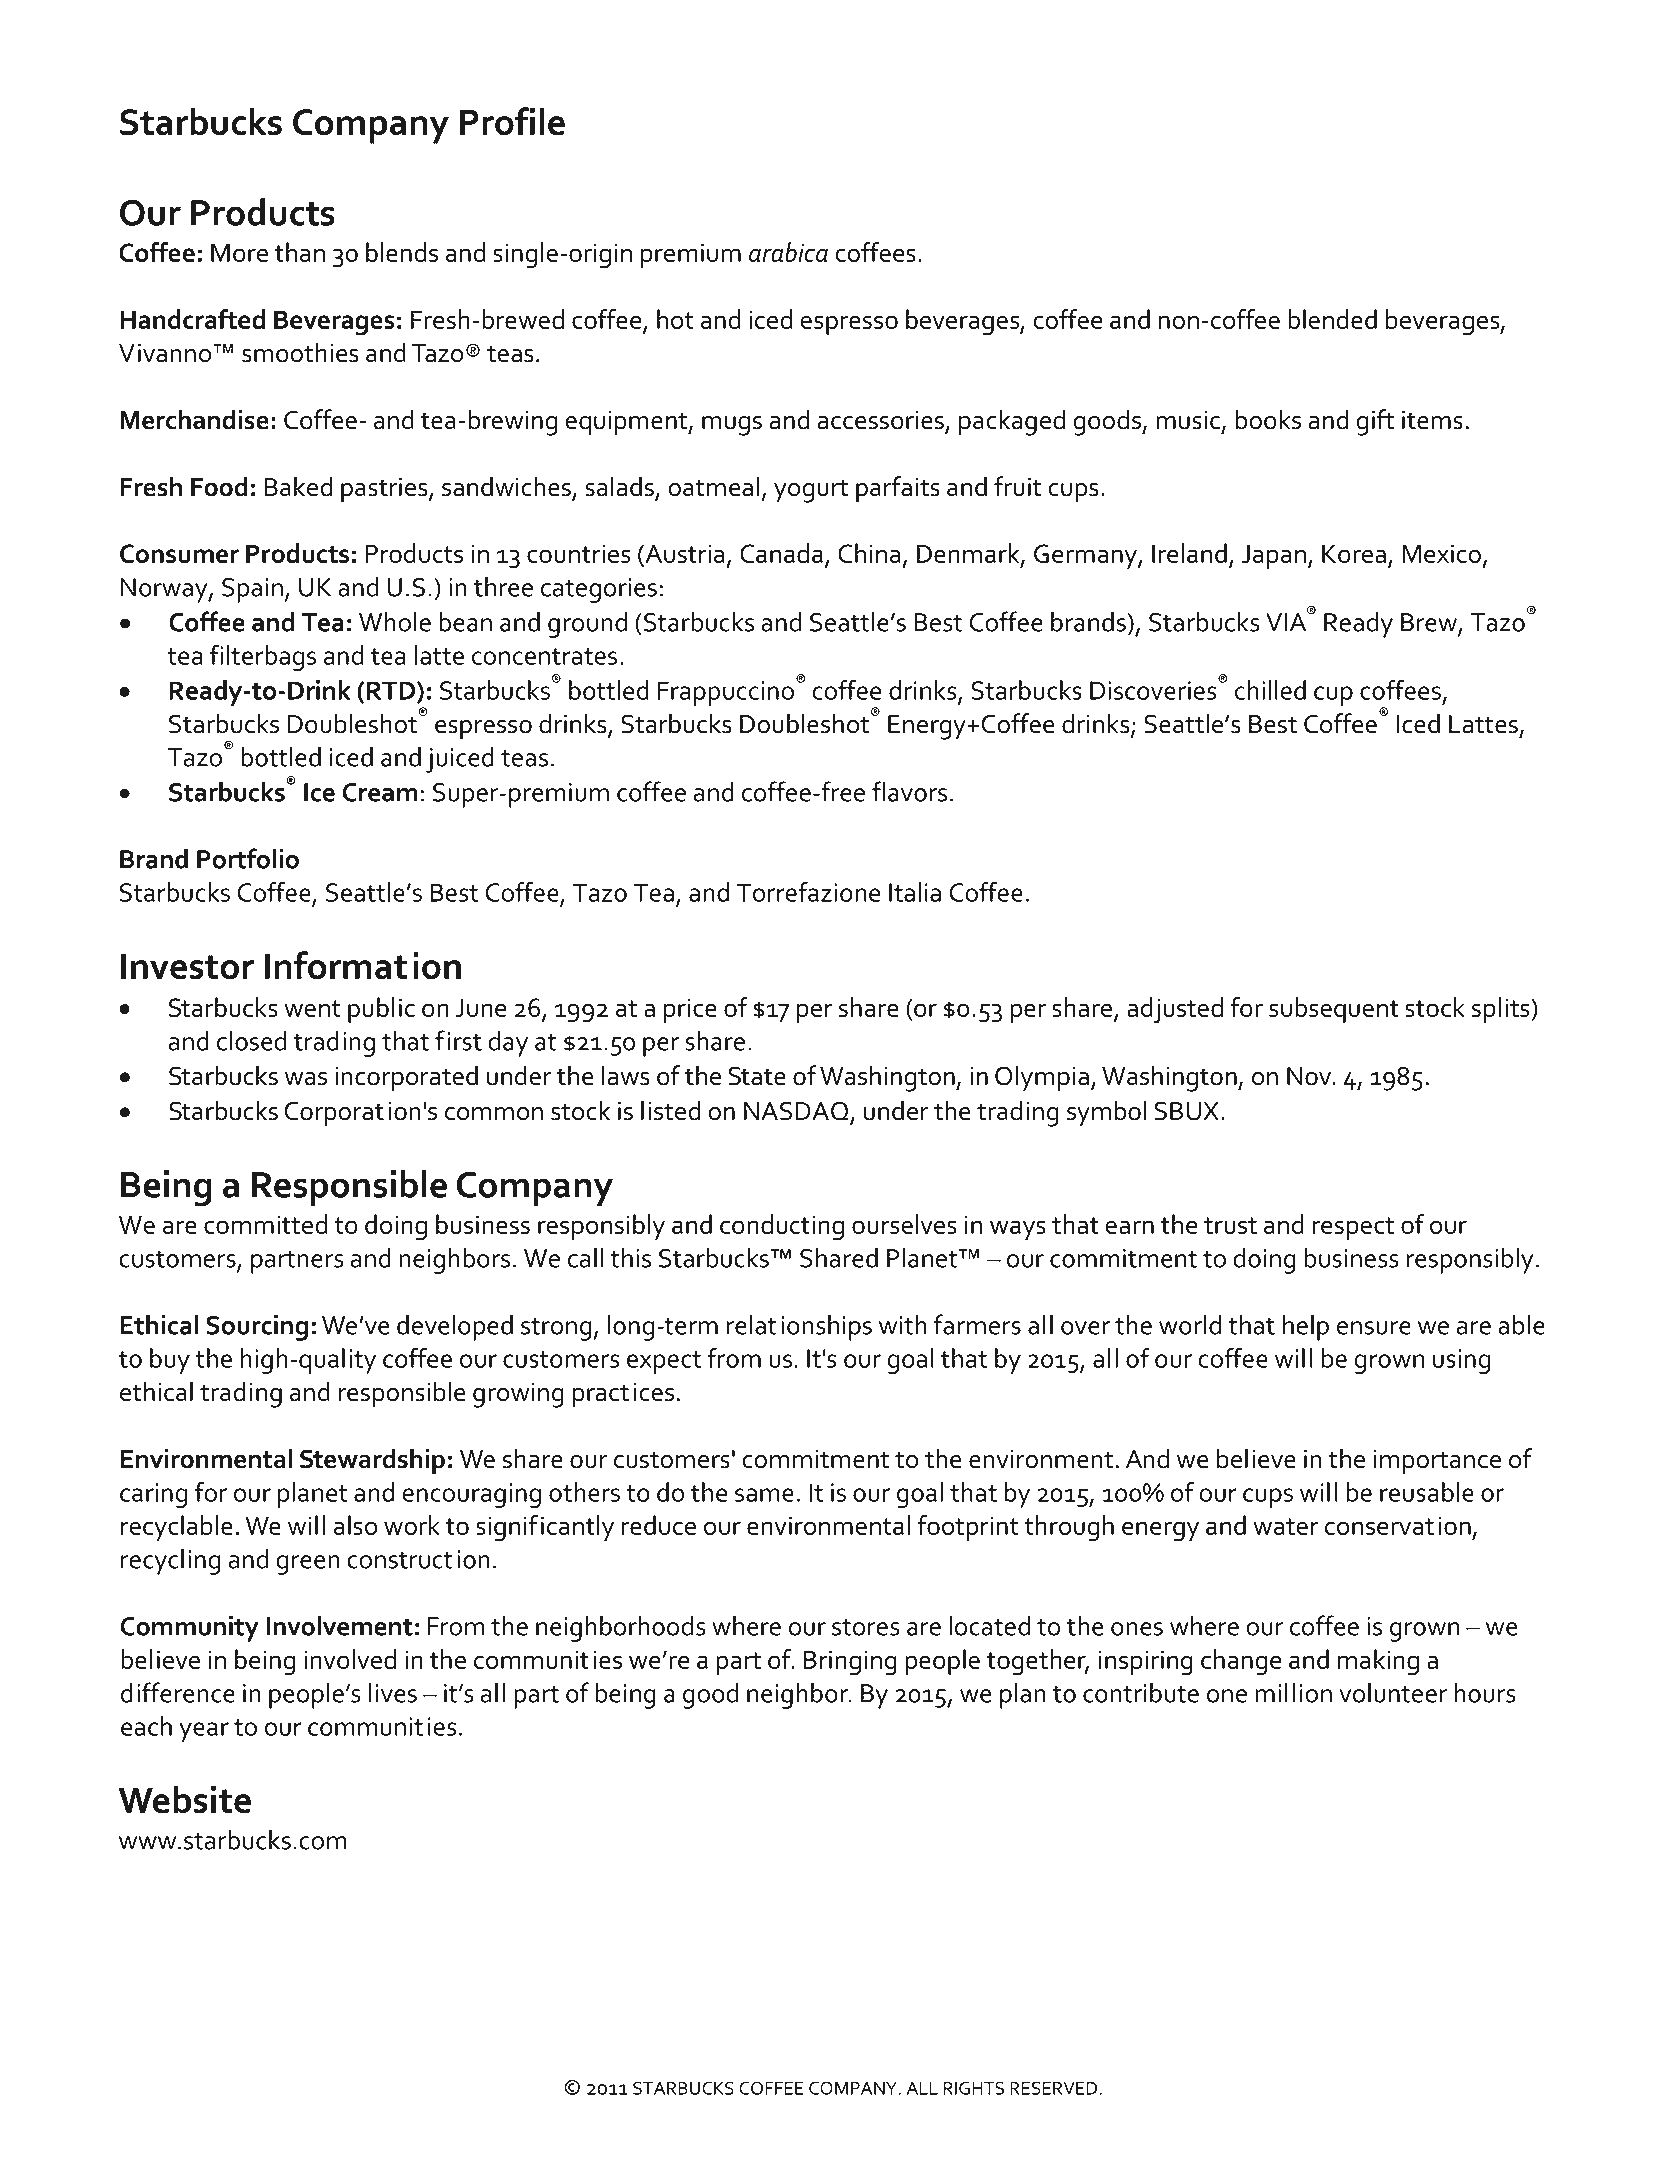 Image resolution: width=1677 pixels, height=2170 pixels. Describe the element at coordinates (788, 252) in the page. I see `arabica` at that location.
